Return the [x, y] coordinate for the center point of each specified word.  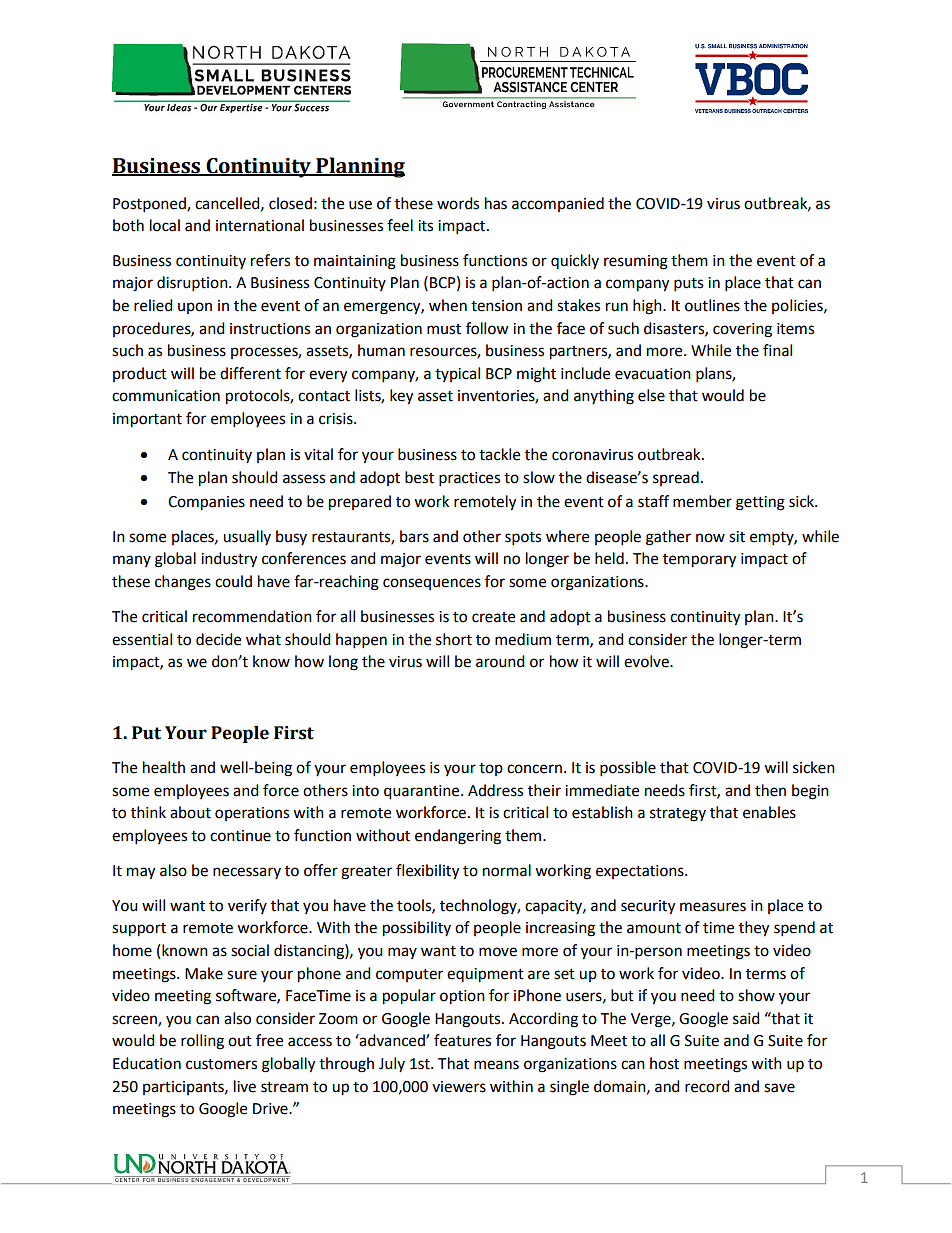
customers [221, 1064]
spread [676, 478]
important [147, 420]
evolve [647, 661]
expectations [641, 872]
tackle [499, 454]
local [165, 225]
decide [218, 639]
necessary [247, 873]
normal [507, 870]
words [458, 203]
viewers [459, 1087]
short [454, 639]
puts [688, 285]
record [707, 1086]
